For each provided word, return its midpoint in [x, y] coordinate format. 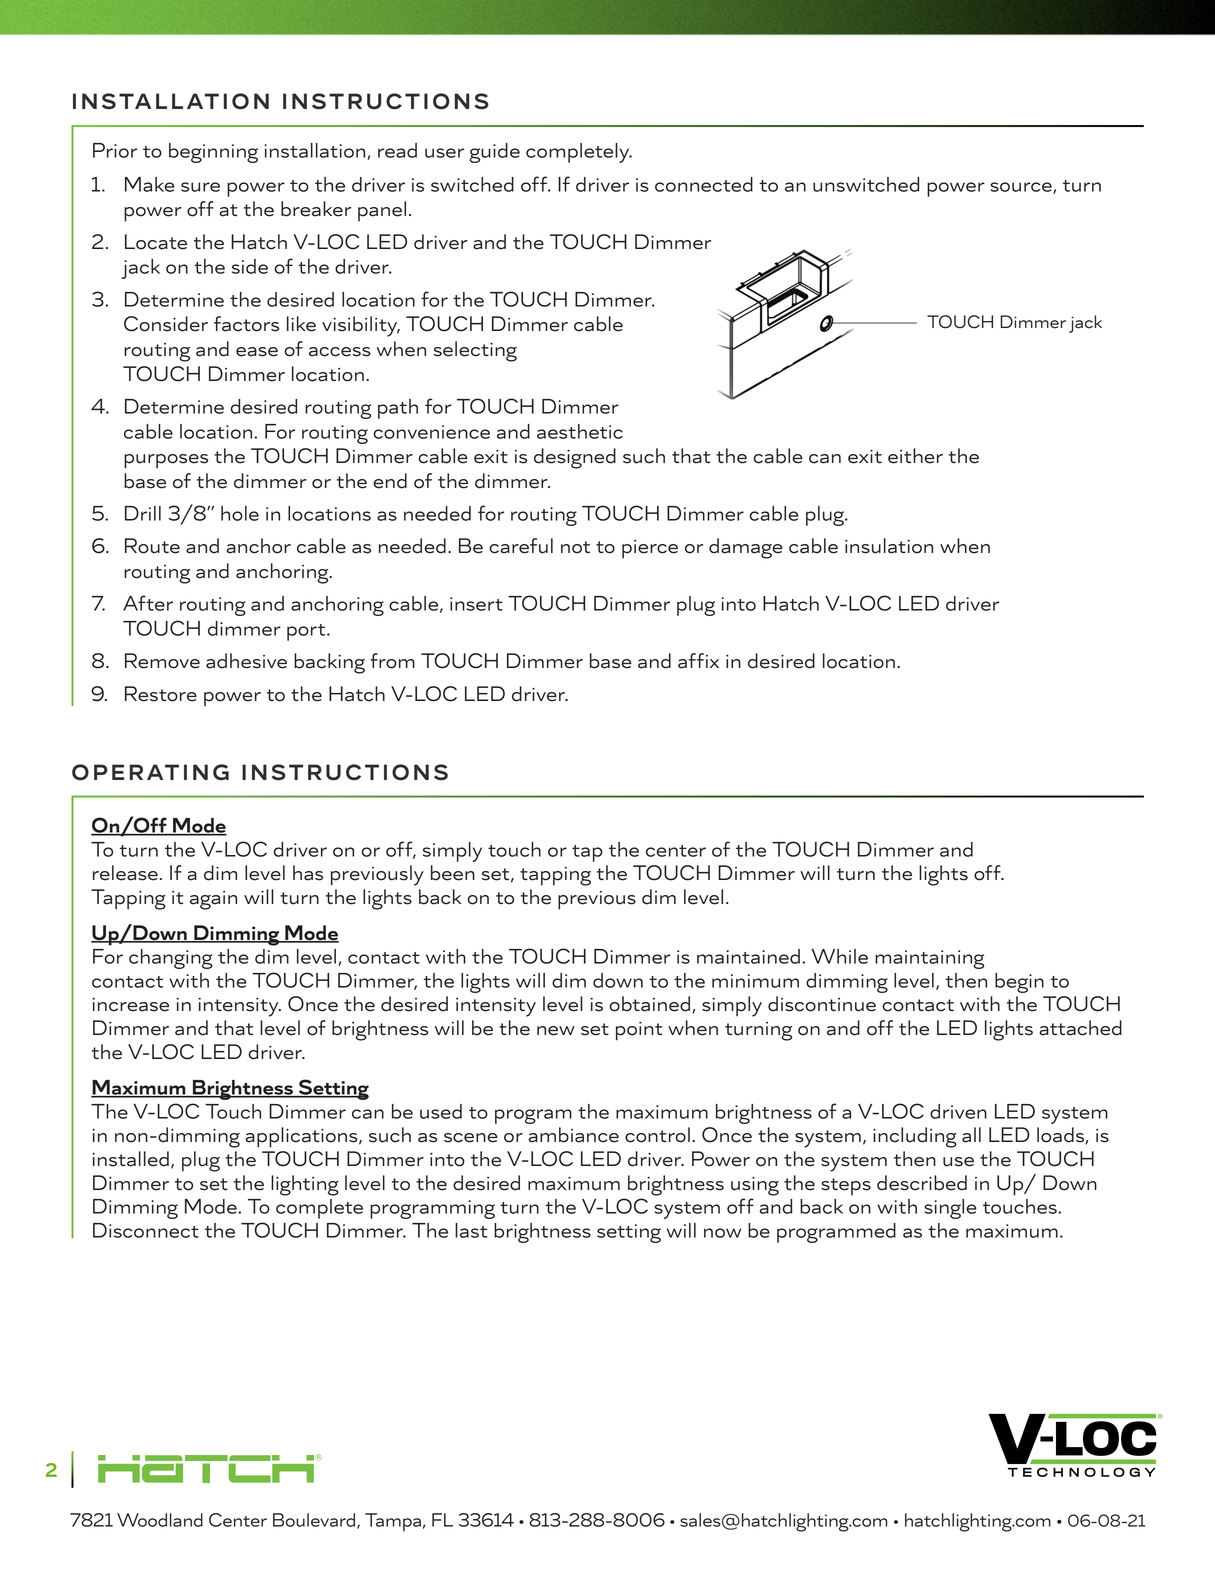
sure [200, 187]
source [1022, 188]
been [453, 873]
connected [704, 184]
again [213, 900]
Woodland [160, 1520]
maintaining [929, 959]
